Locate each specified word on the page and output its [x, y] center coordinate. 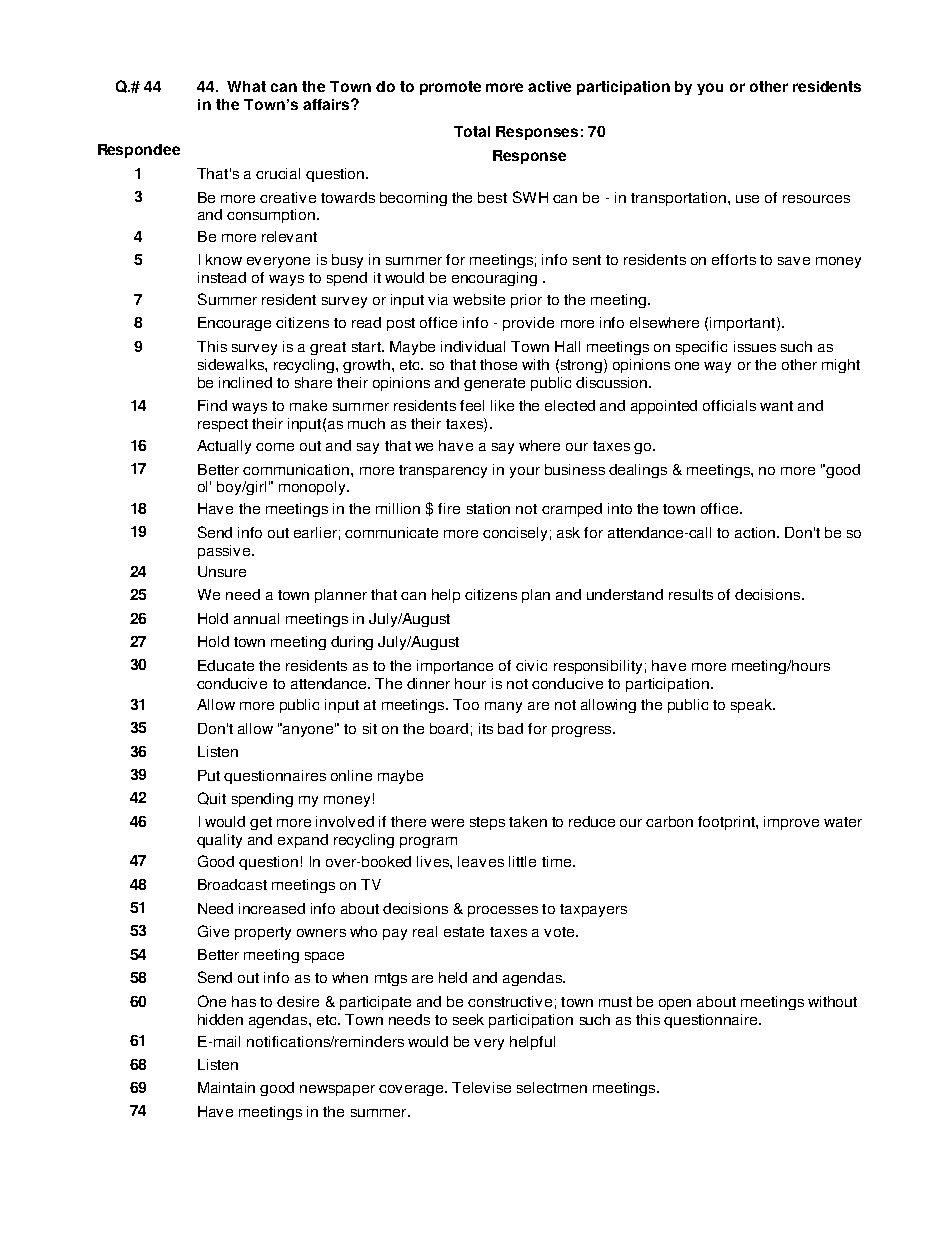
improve [791, 823]
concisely [515, 534]
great [328, 348]
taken [528, 821]
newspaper [337, 1090]
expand [303, 841]
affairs [327, 104]
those [498, 364]
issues [755, 346]
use [747, 199]
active [549, 86]
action [756, 532]
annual [256, 618]
